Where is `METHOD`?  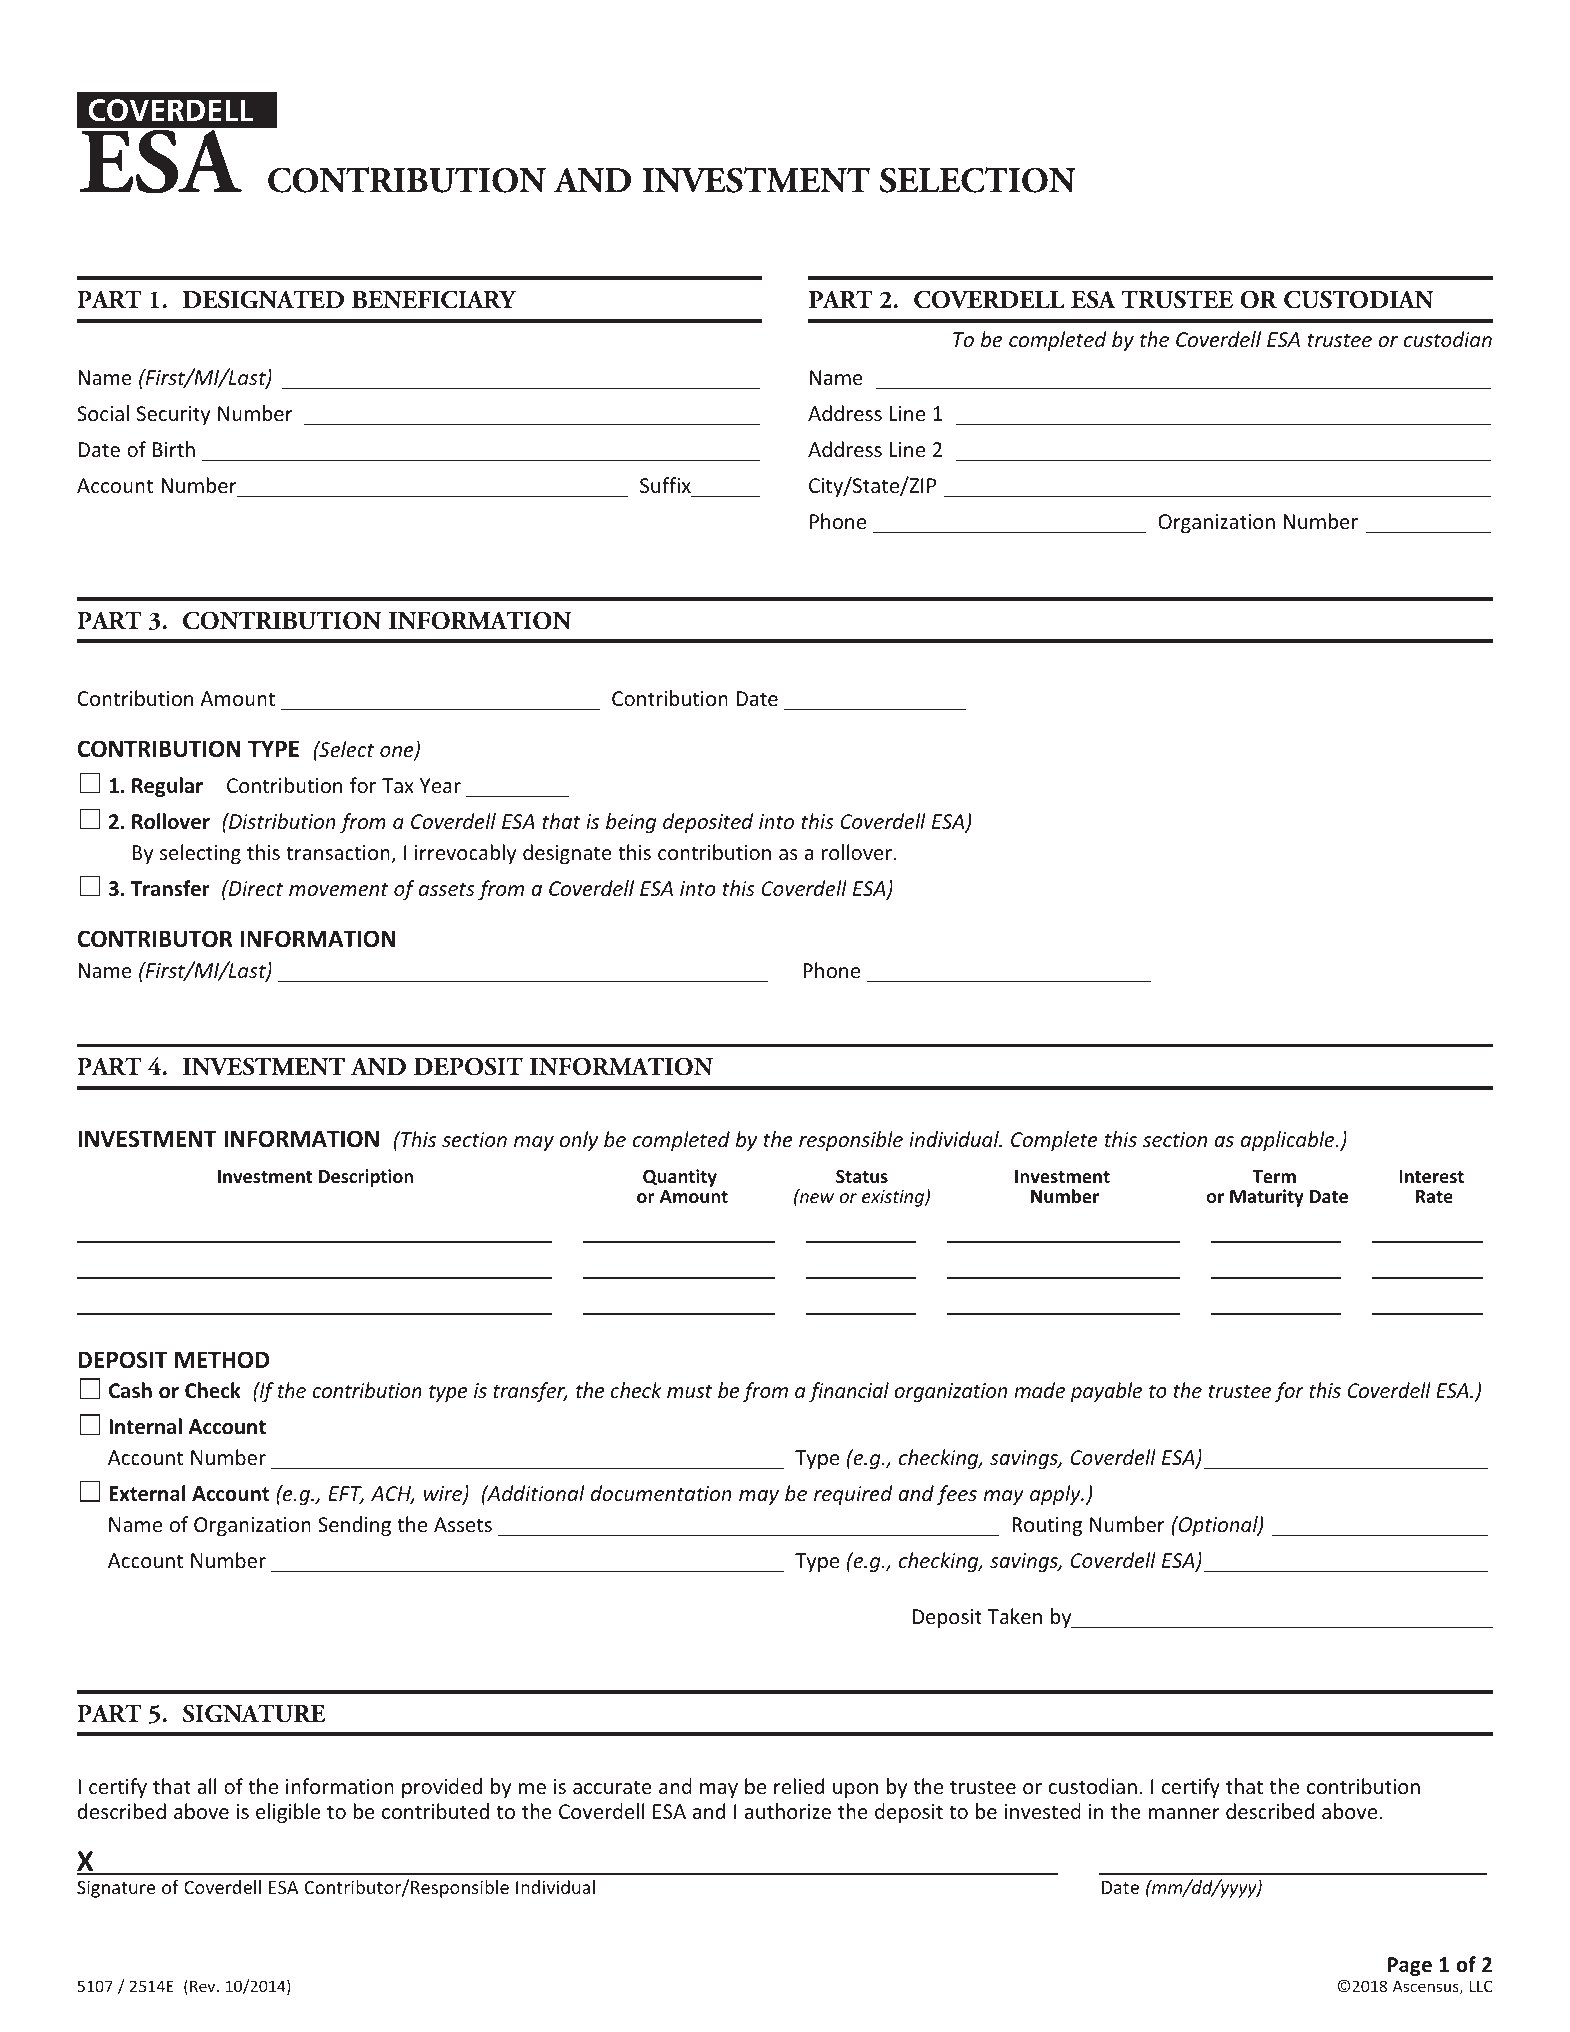 METHOD is located at coordinates (222, 1360).
